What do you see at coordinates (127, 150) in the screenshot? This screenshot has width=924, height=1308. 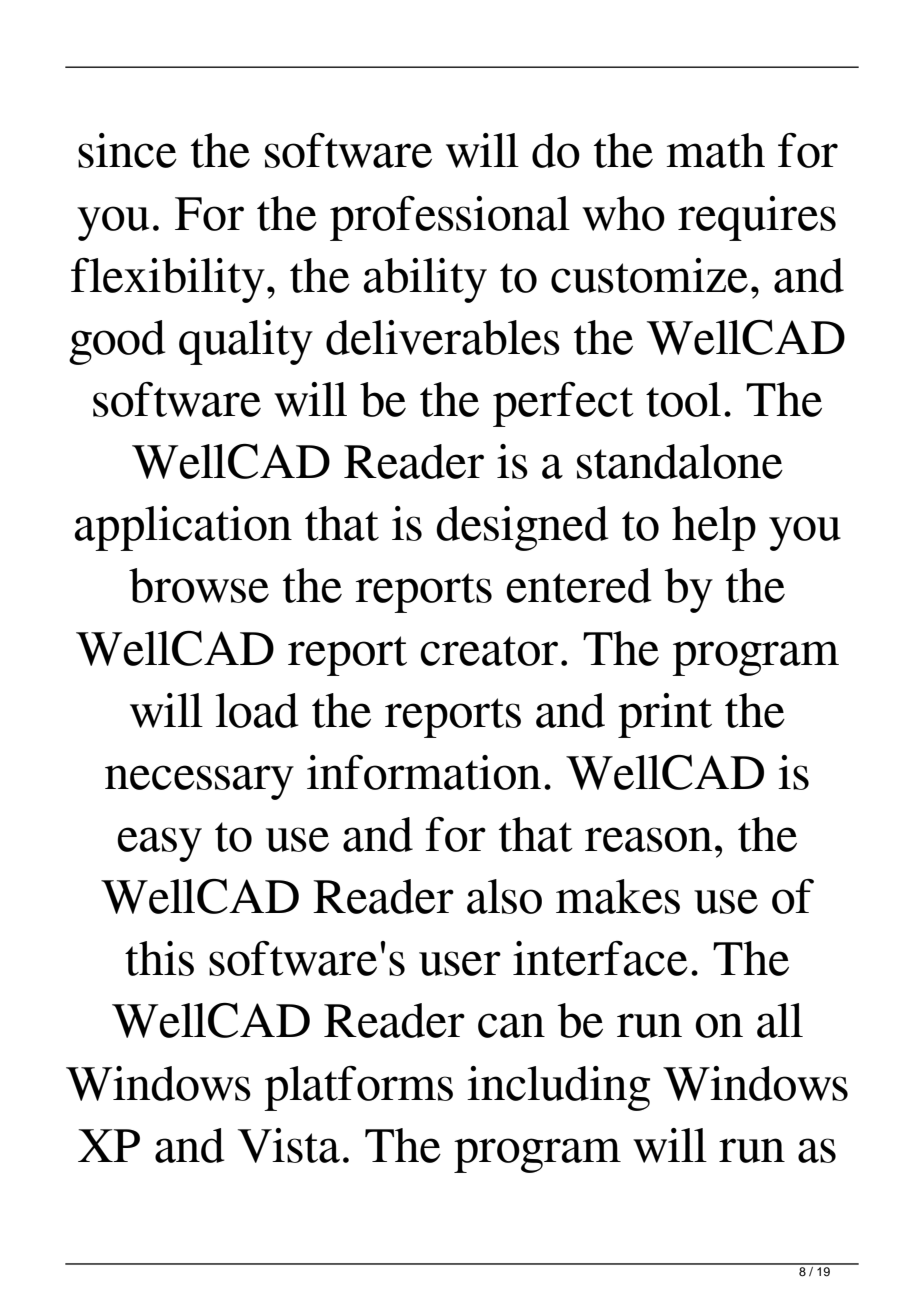 I see `since` at bounding box center [127, 150].
